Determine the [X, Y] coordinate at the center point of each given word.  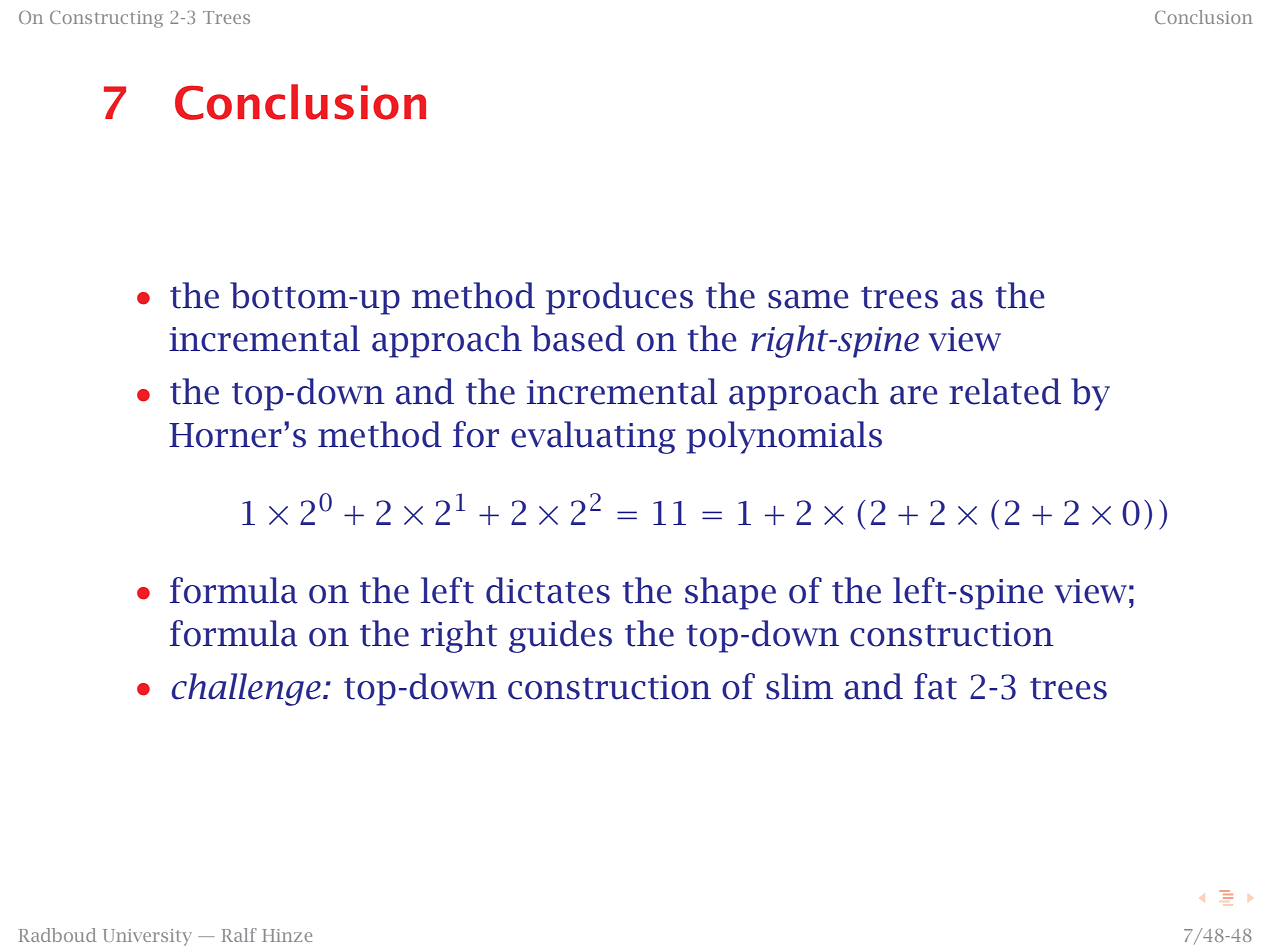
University [147, 937]
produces [619, 298]
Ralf [239, 935]
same [808, 299]
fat [935, 686]
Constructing [106, 19]
